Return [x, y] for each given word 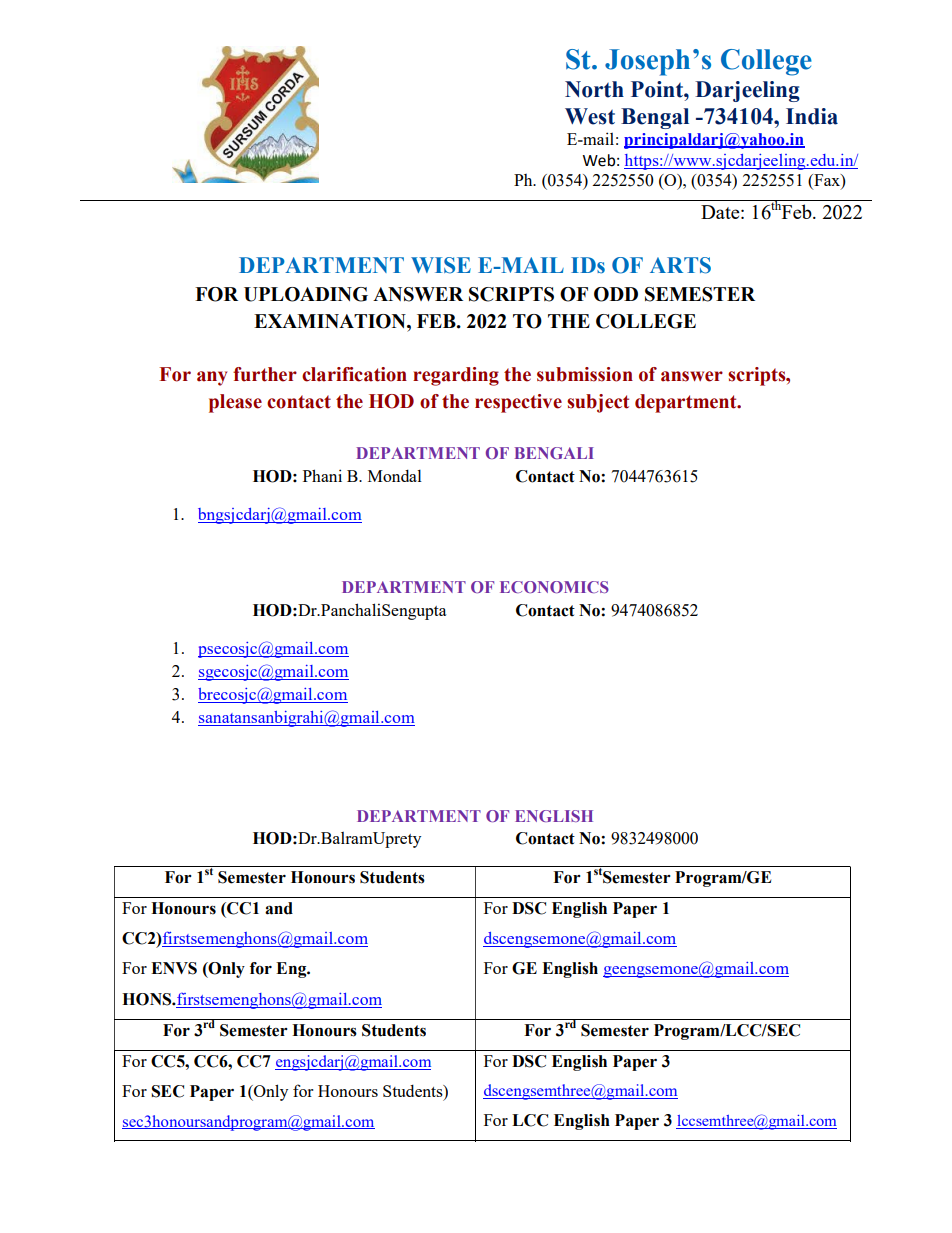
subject [598, 403]
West [590, 116]
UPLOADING [306, 294]
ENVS [174, 968]
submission [585, 374]
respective [518, 403]
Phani [322, 475]
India [812, 116]
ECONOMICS [554, 587]
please [235, 403]
